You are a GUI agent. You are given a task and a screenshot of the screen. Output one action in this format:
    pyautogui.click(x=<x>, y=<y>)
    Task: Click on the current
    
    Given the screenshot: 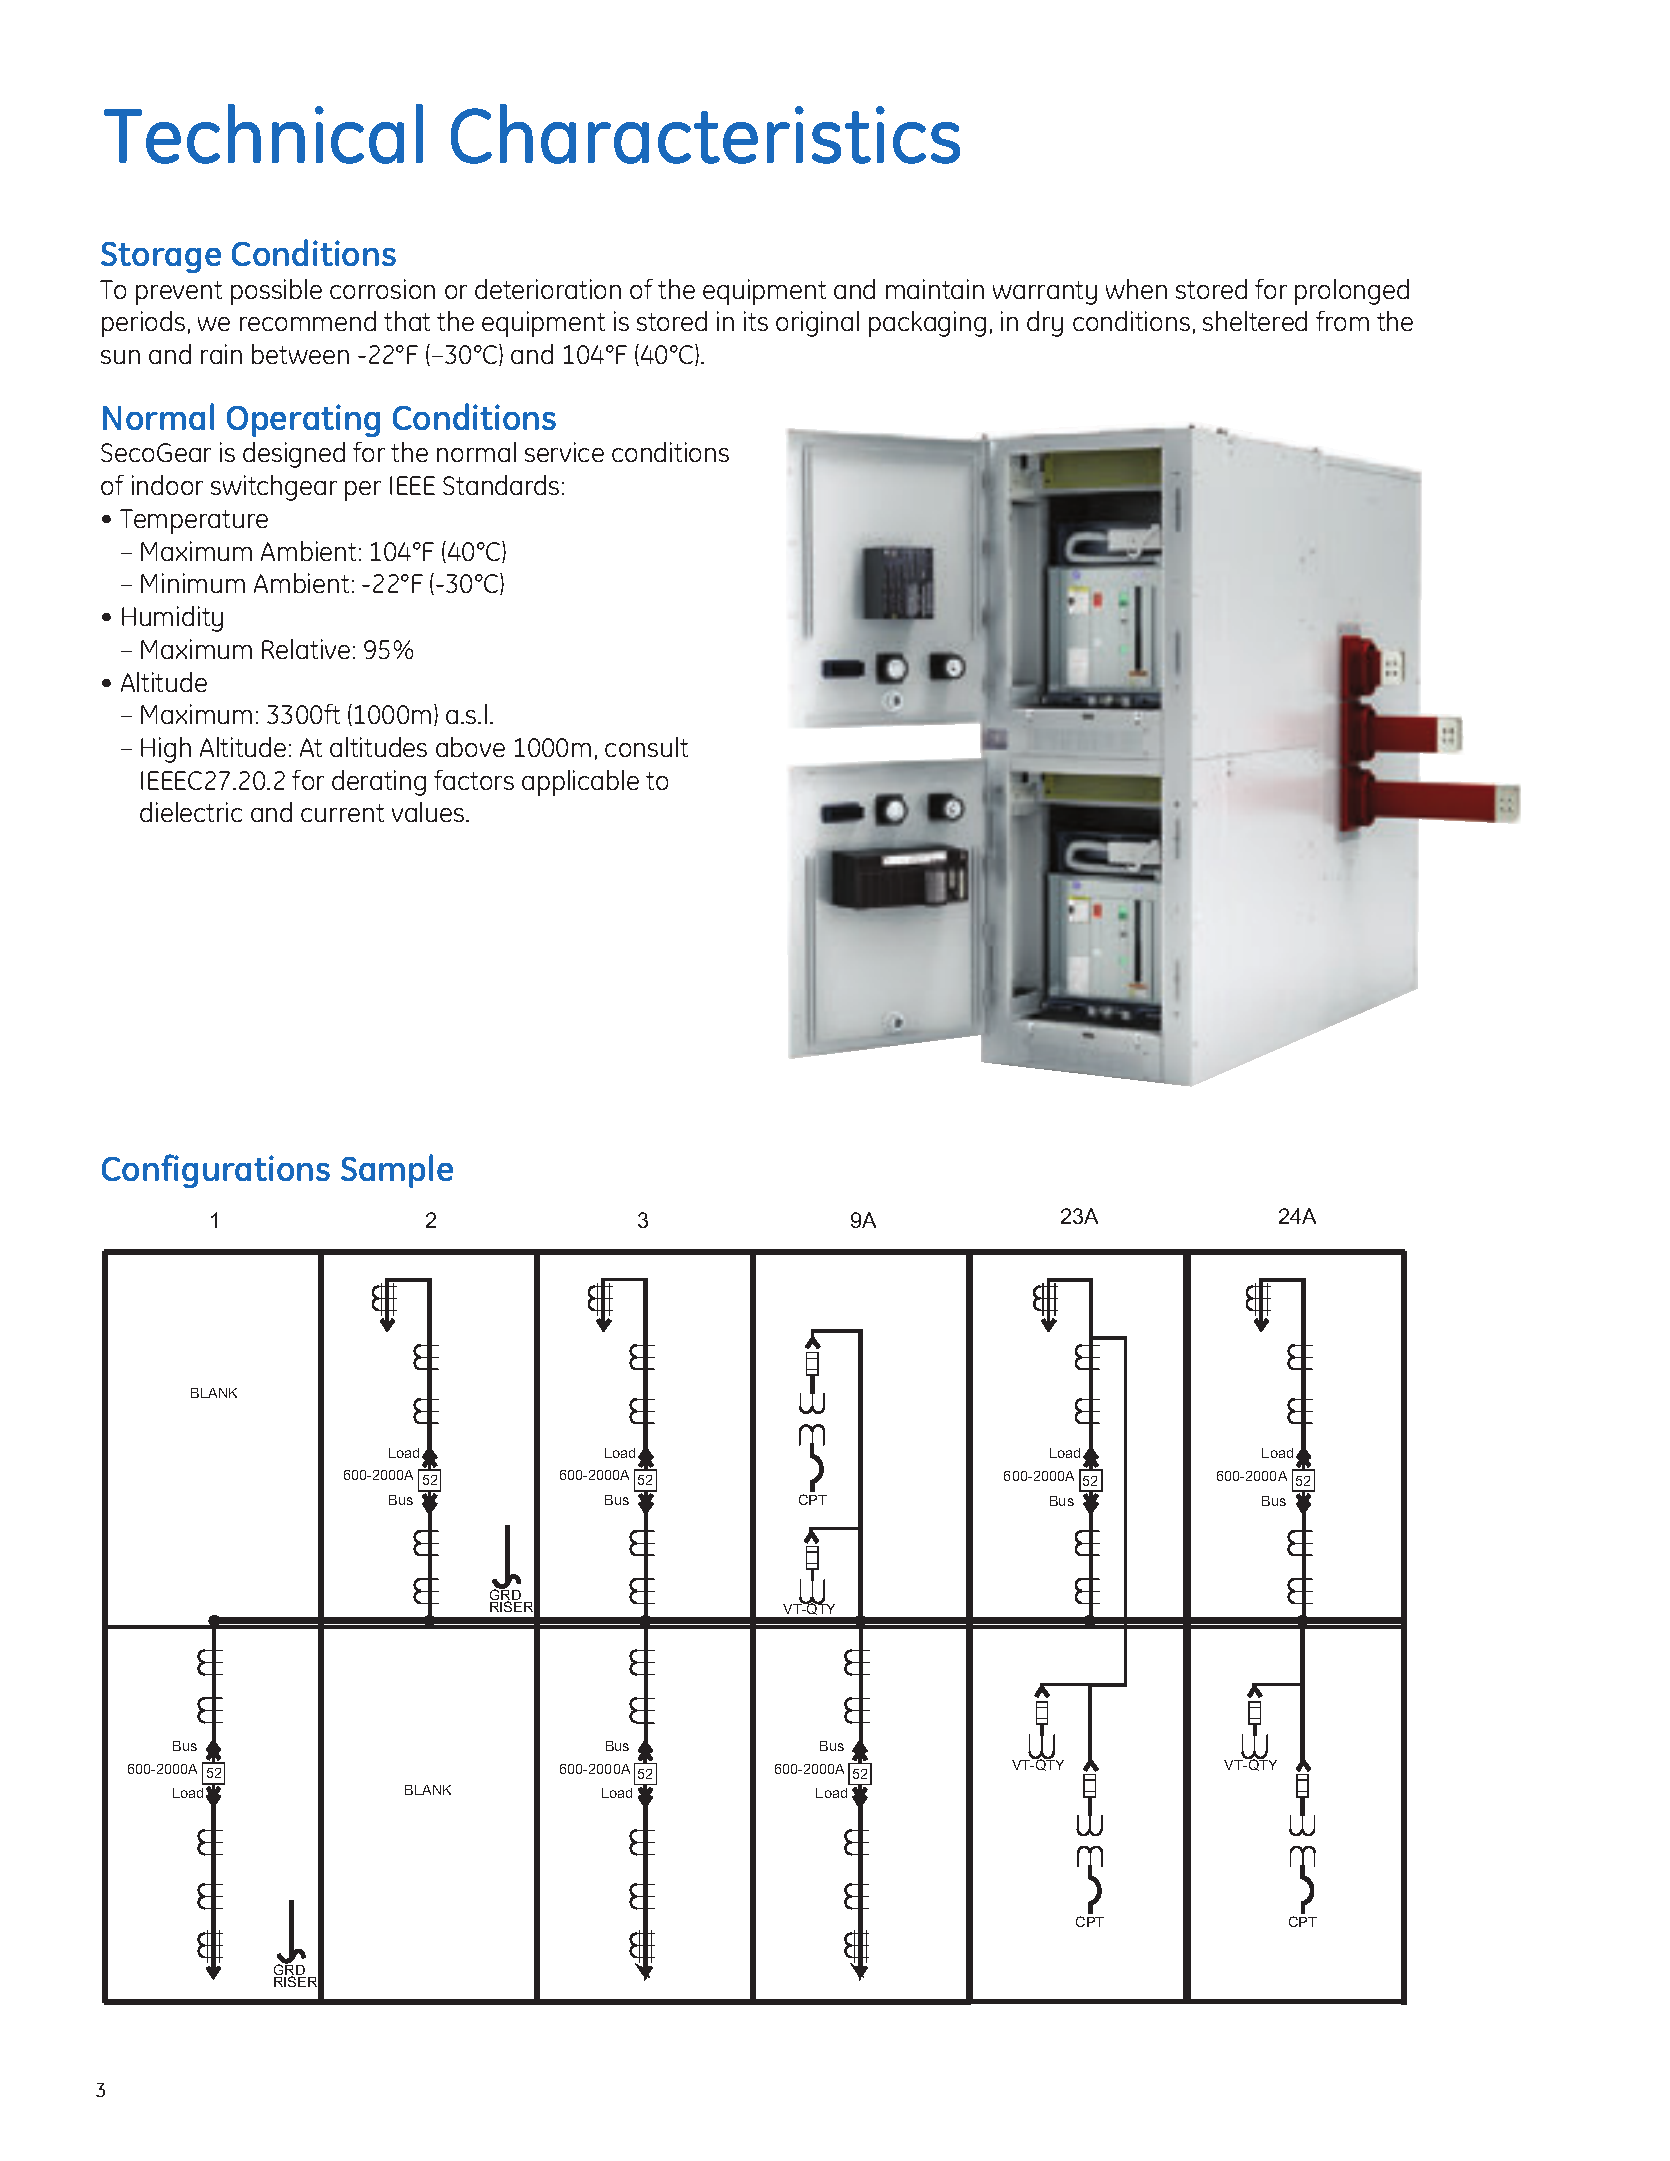 What is the action you would take?
    pyautogui.click(x=342, y=813)
